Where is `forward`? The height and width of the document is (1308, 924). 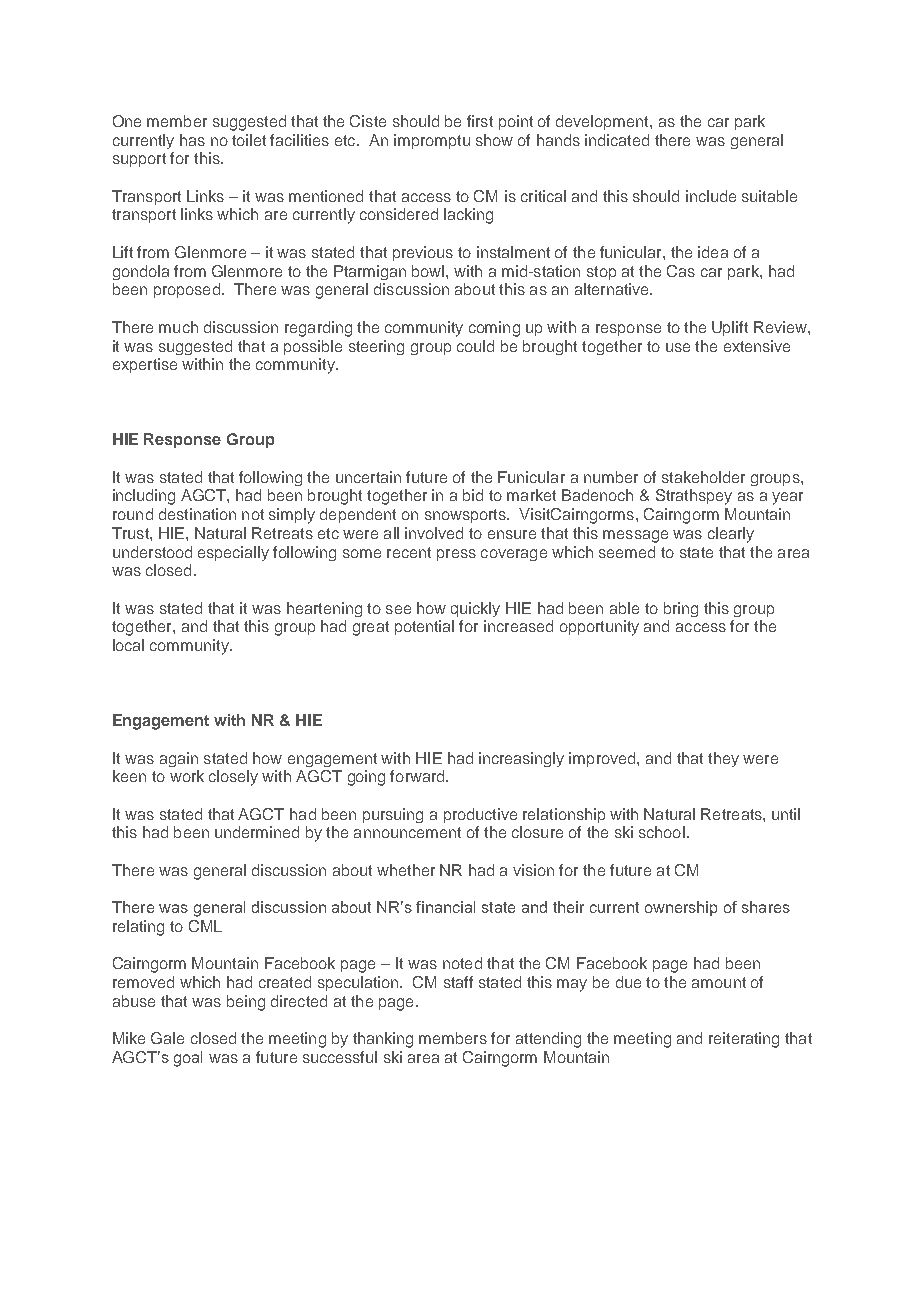 forward is located at coordinates (418, 776).
